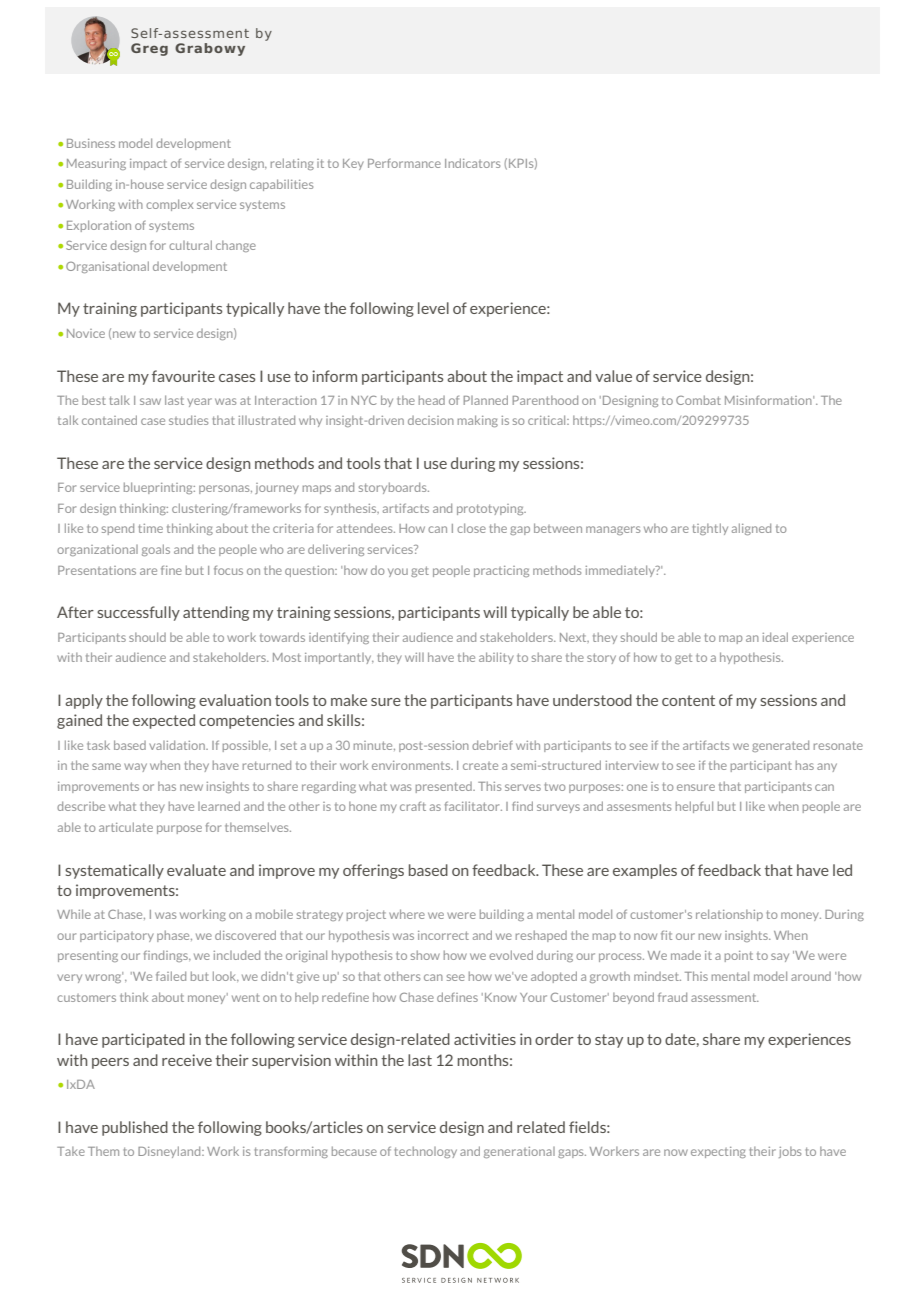 This screenshot has height=1308, width=924. I want to click on Indicators, so click(472, 163).
